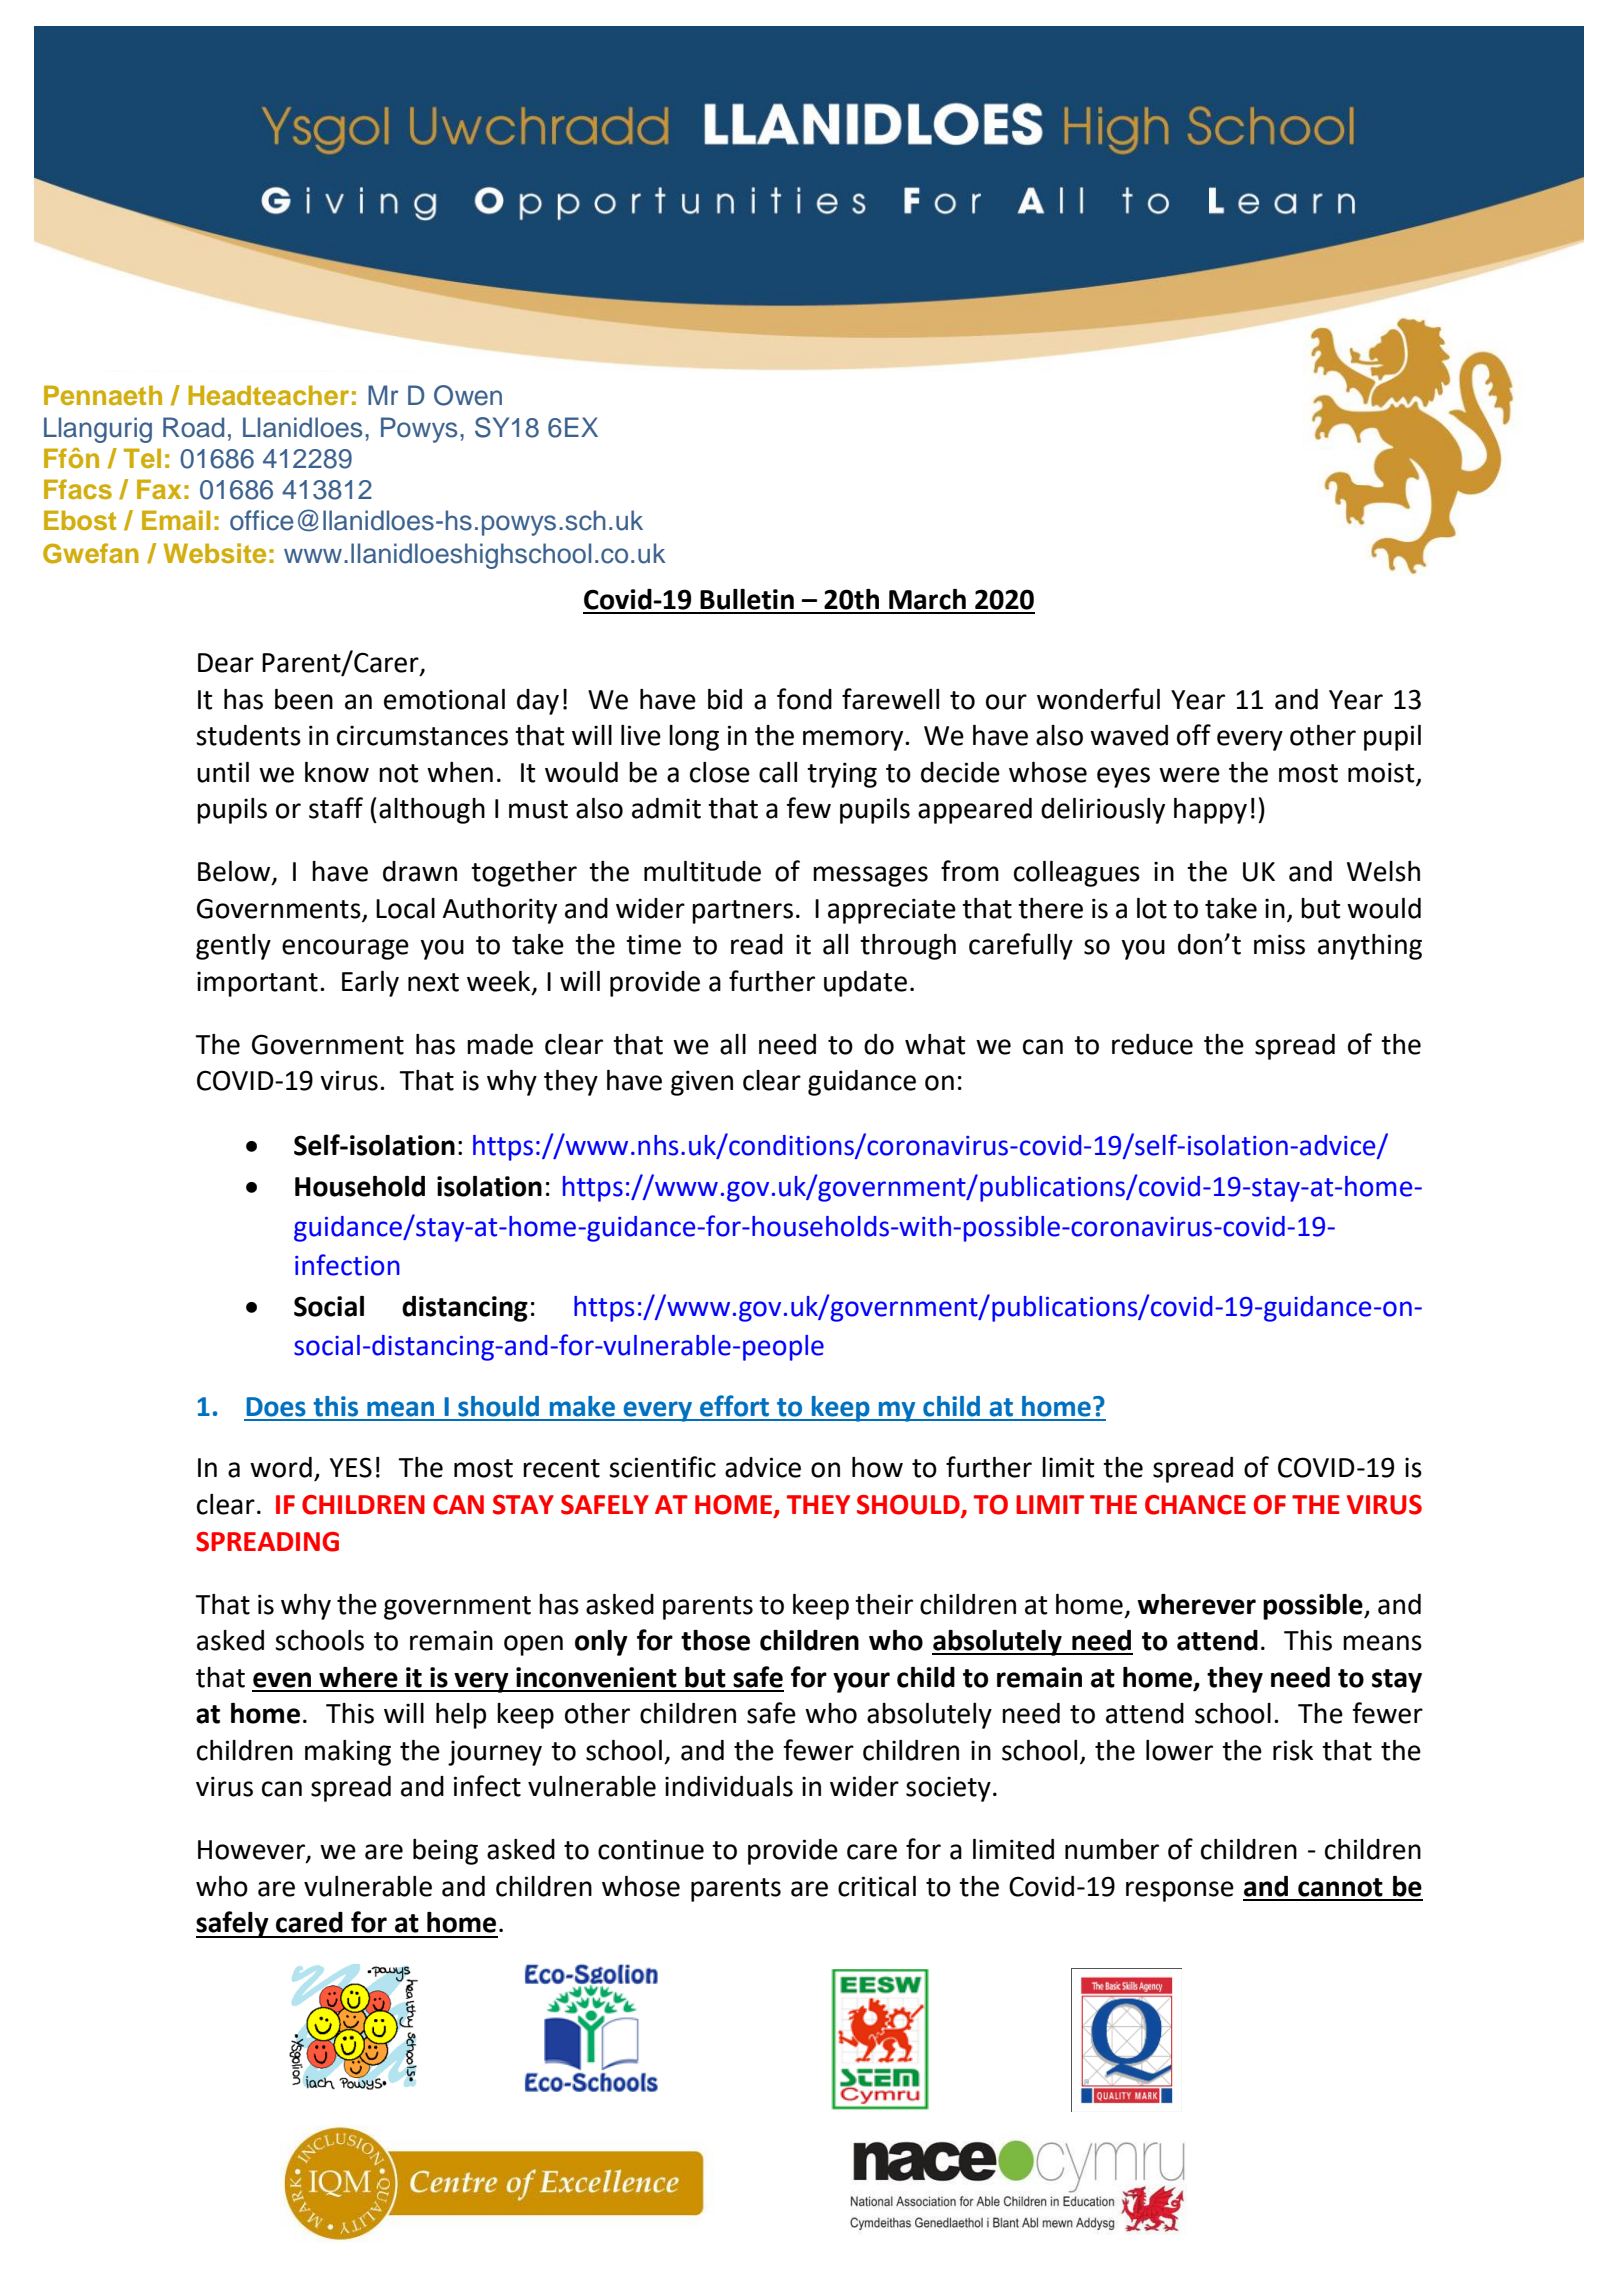 Image resolution: width=1618 pixels, height=2289 pixels. Describe the element at coordinates (1098, 699) in the document. I see `wonderful` at that location.
